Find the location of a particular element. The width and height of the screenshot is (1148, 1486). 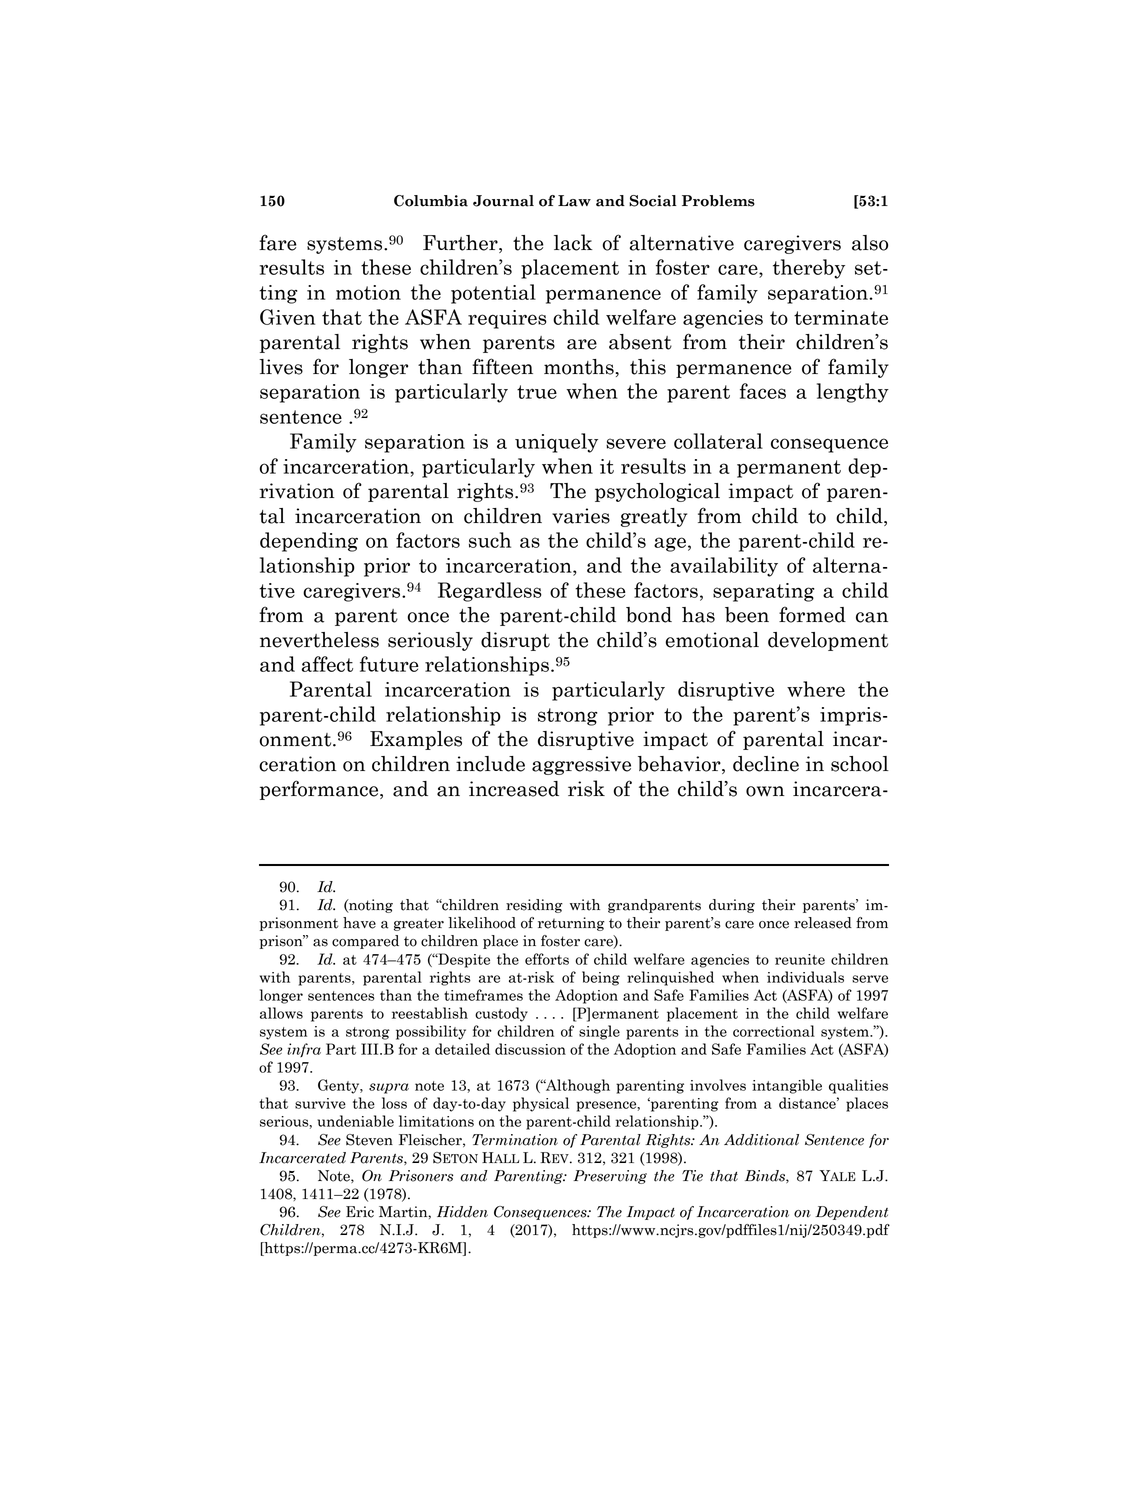

where is located at coordinates (816, 689).
